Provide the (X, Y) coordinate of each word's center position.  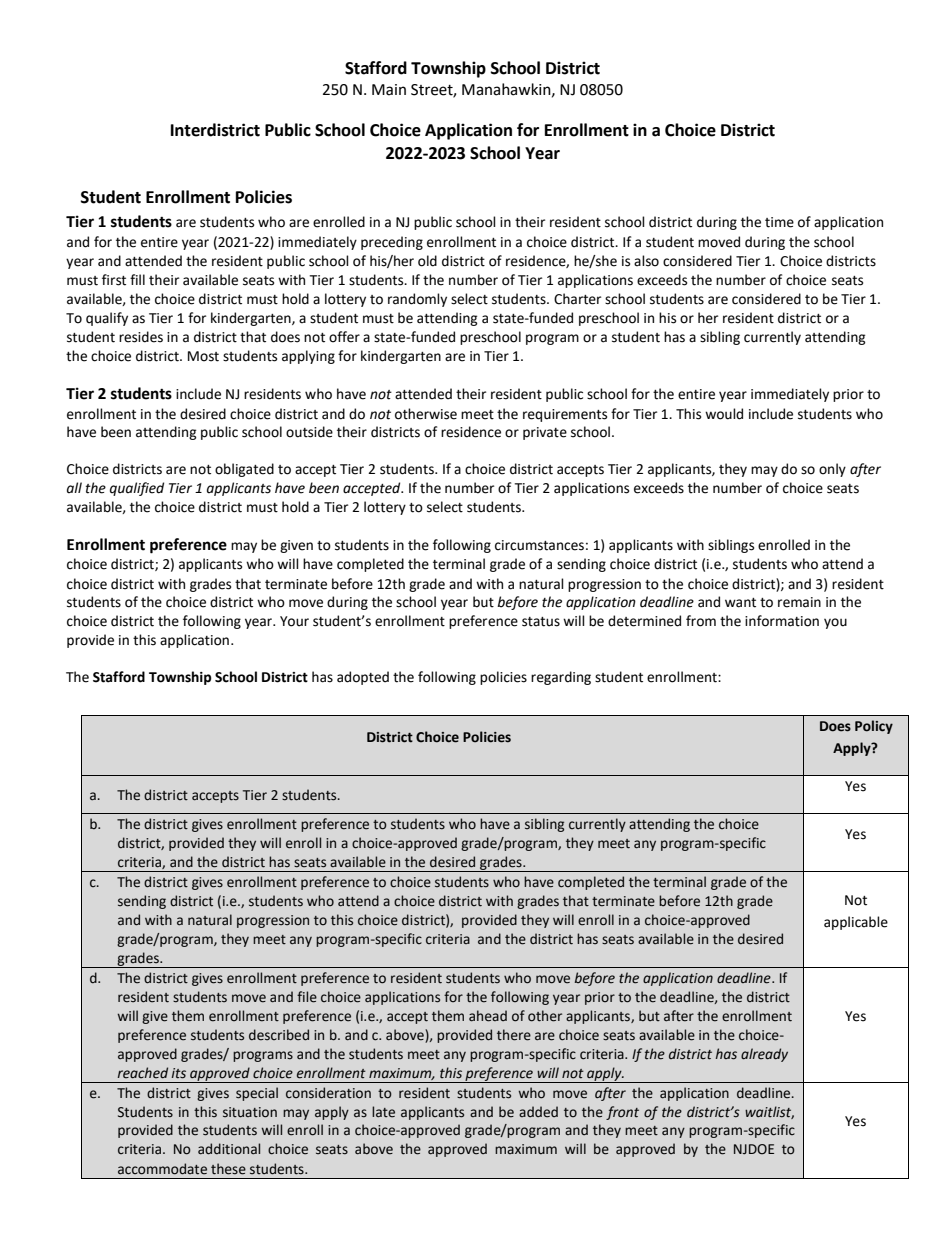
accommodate (162, 1169)
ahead (488, 1016)
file (307, 997)
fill (137, 279)
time (779, 222)
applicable (856, 923)
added (538, 1112)
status (541, 622)
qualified (137, 489)
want (740, 603)
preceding (392, 243)
